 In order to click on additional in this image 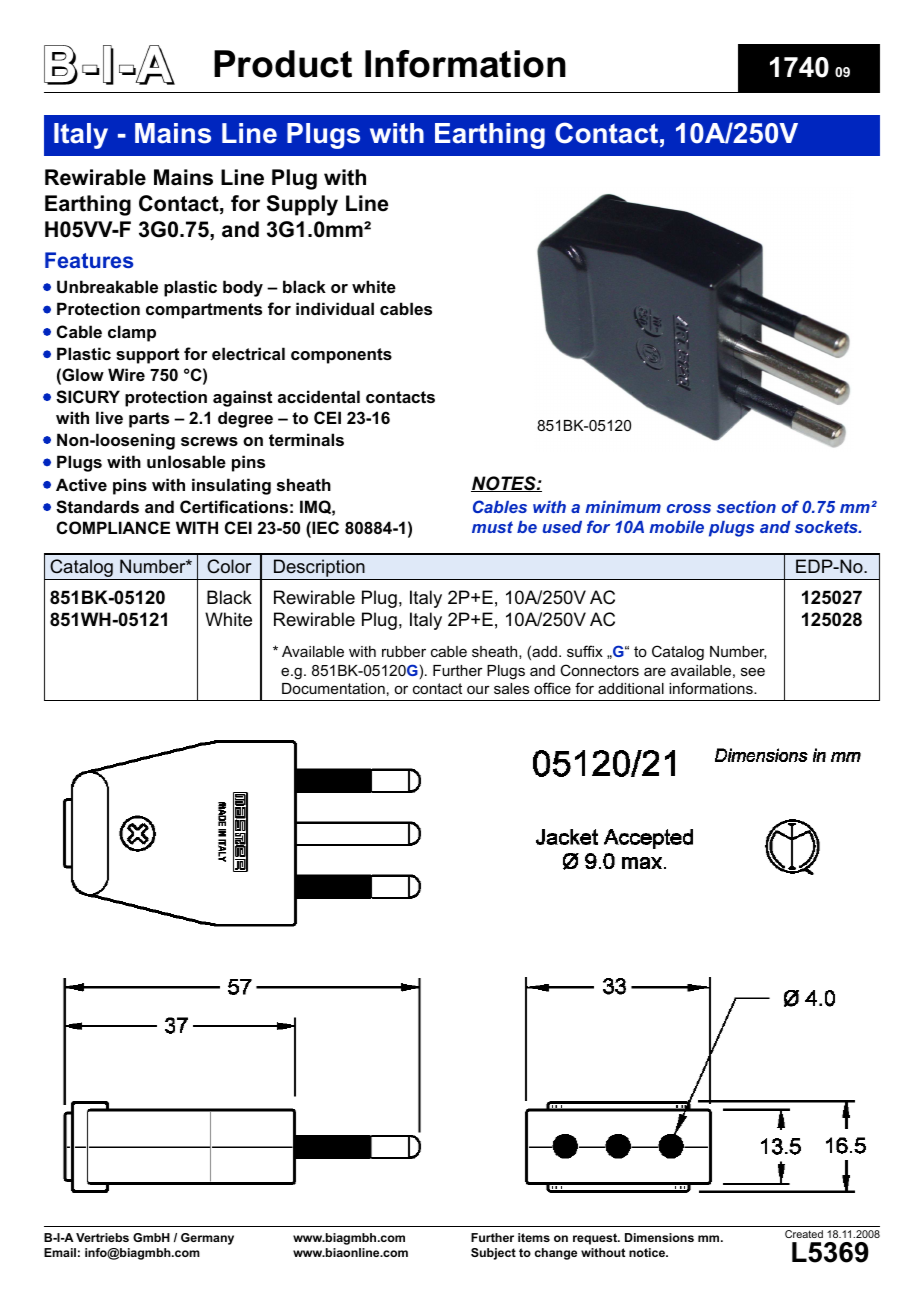, I will do `click(631, 688)`.
